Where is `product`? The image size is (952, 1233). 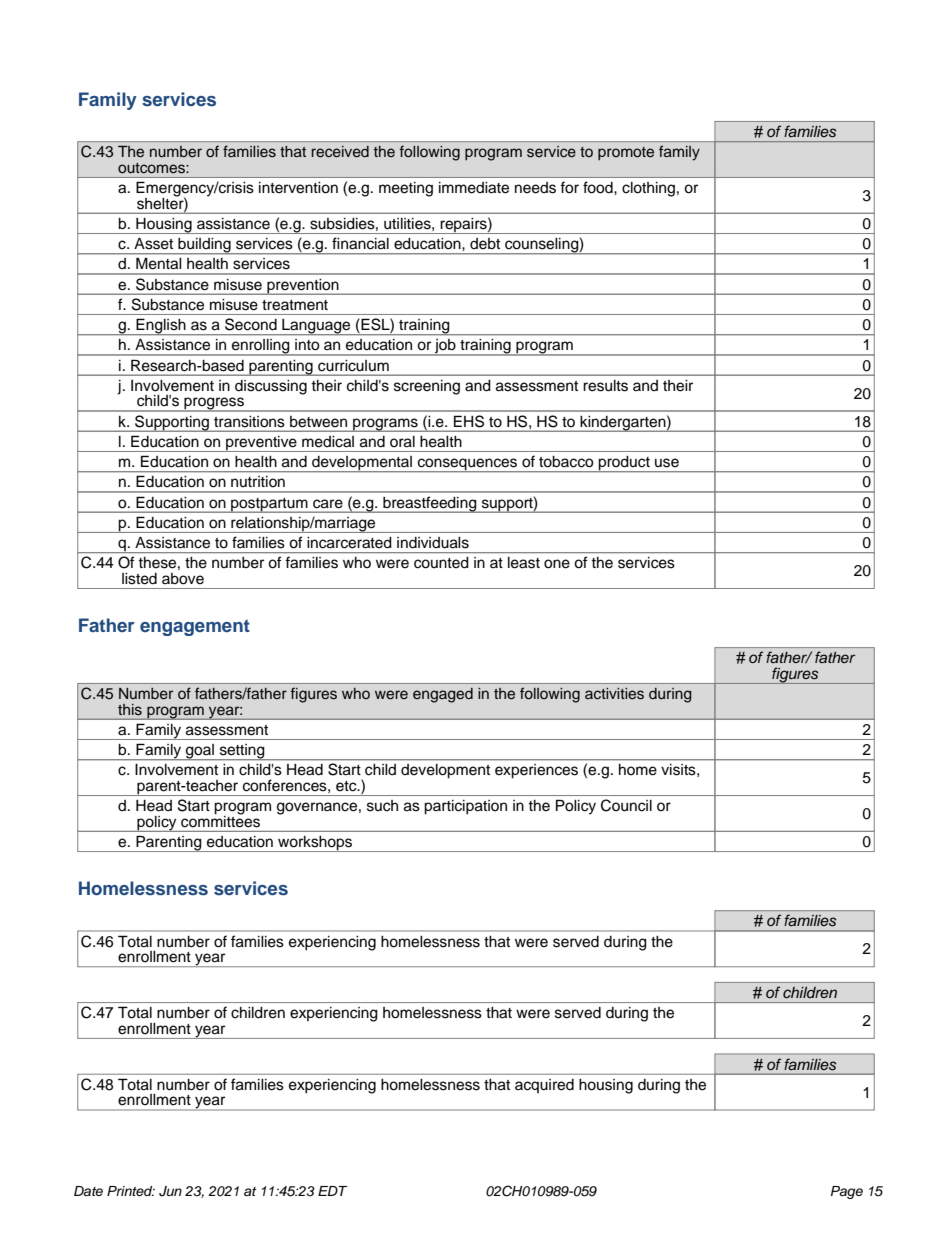 product is located at coordinates (624, 464).
